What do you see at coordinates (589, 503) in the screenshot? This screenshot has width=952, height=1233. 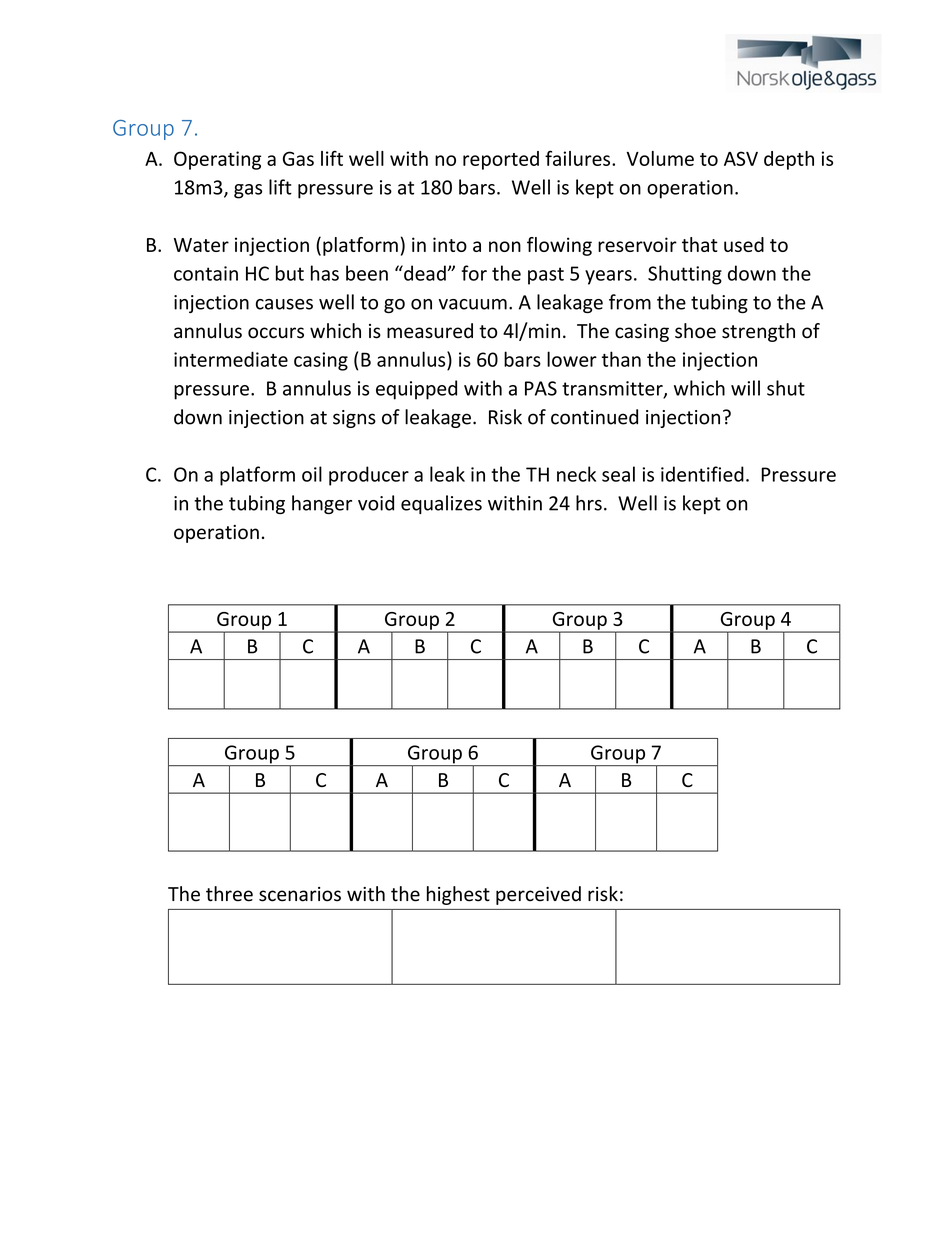 I see `hrs` at bounding box center [589, 503].
